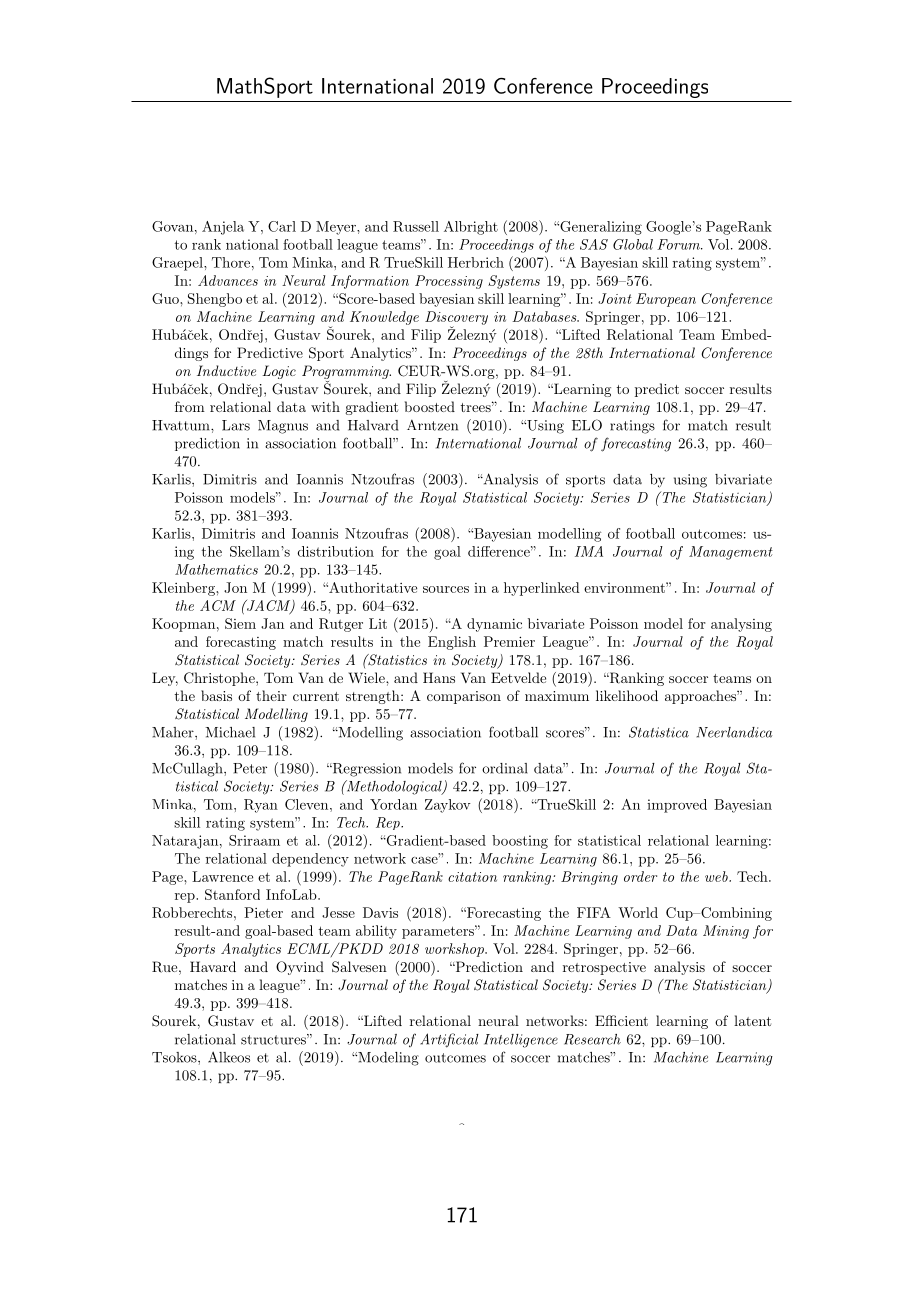  I want to click on Advances, so click(228, 280).
